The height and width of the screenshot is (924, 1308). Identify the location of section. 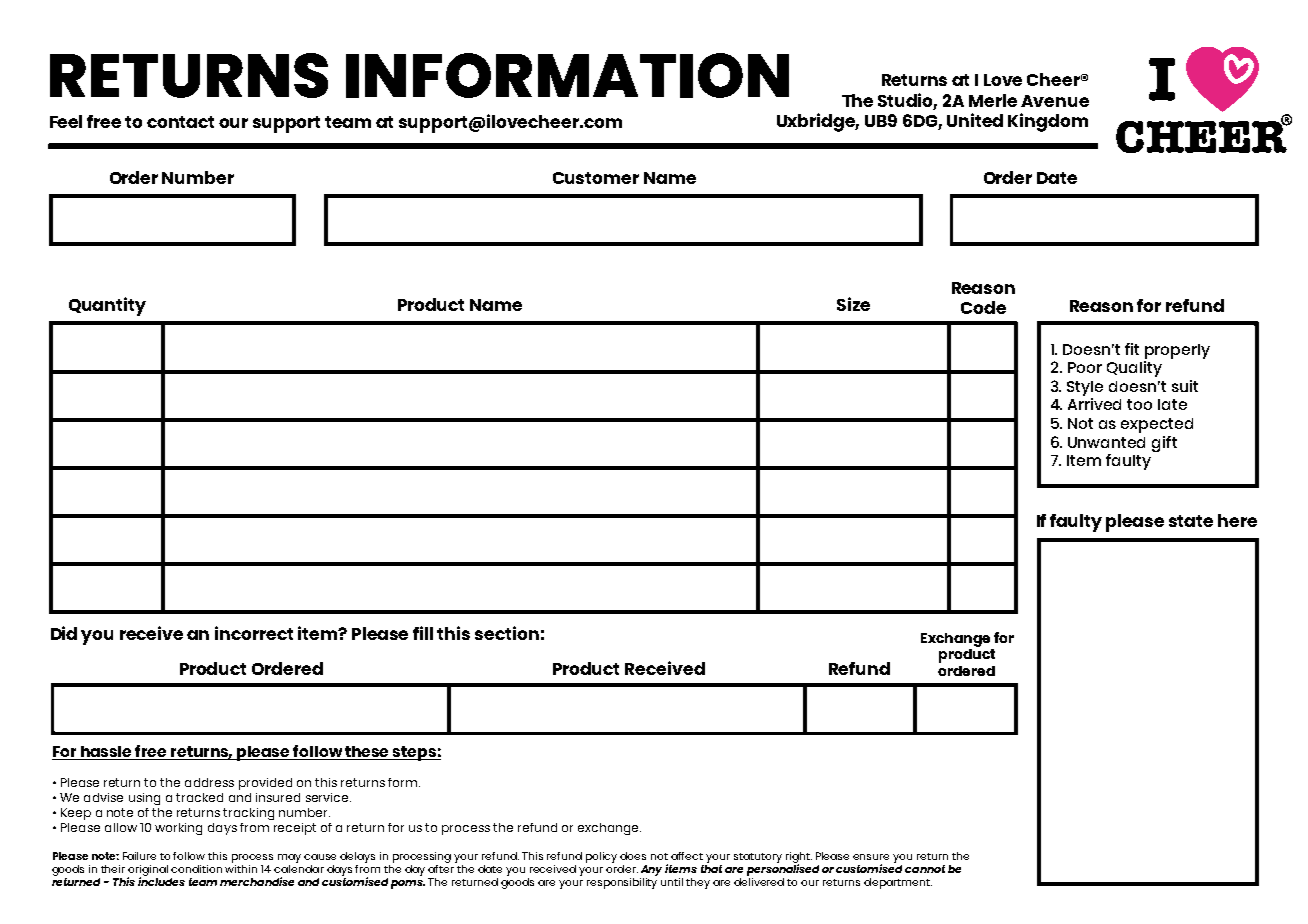
(507, 633).
